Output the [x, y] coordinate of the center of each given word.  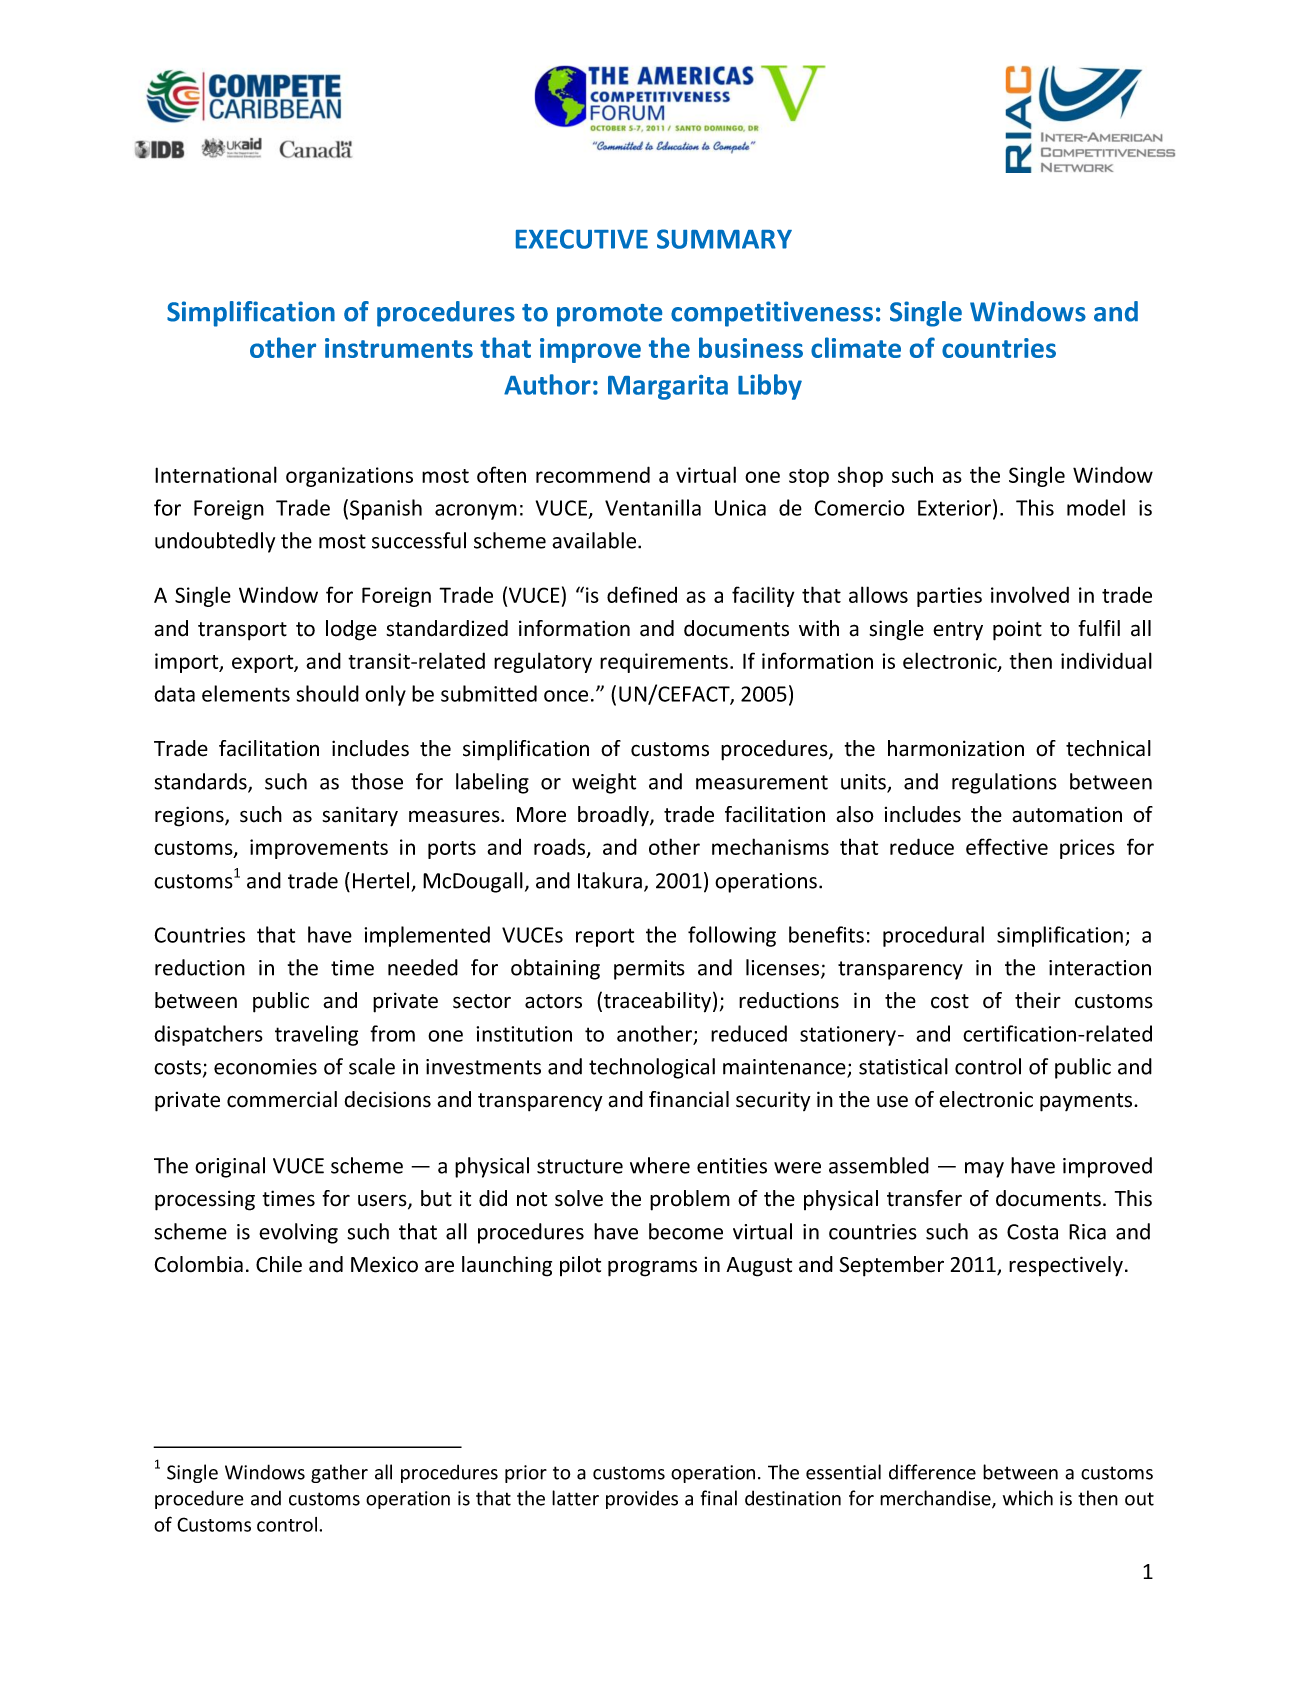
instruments [399, 348]
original [230, 1167]
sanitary [360, 816]
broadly [614, 816]
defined [642, 594]
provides [642, 1499]
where [660, 1165]
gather [339, 1473]
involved [1030, 594]
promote [609, 315]
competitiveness [772, 314]
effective [1007, 846]
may [984, 1170]
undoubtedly [215, 542]
